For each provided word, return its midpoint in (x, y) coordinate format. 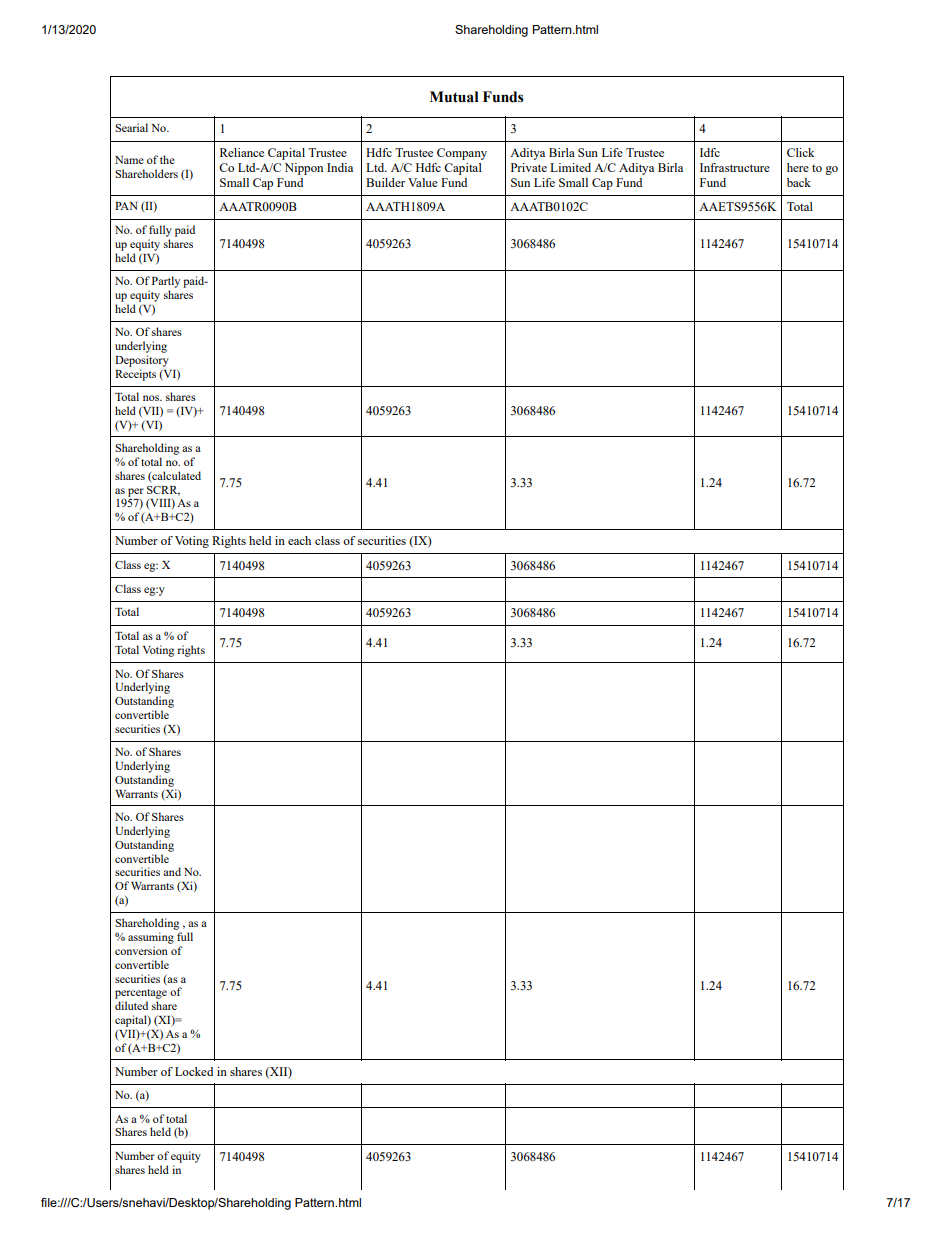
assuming (151, 938)
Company (462, 154)
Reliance (242, 152)
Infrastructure (735, 167)
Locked (194, 1071)
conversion (141, 950)
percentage (141, 995)
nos (152, 398)
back (799, 182)
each (299, 540)
